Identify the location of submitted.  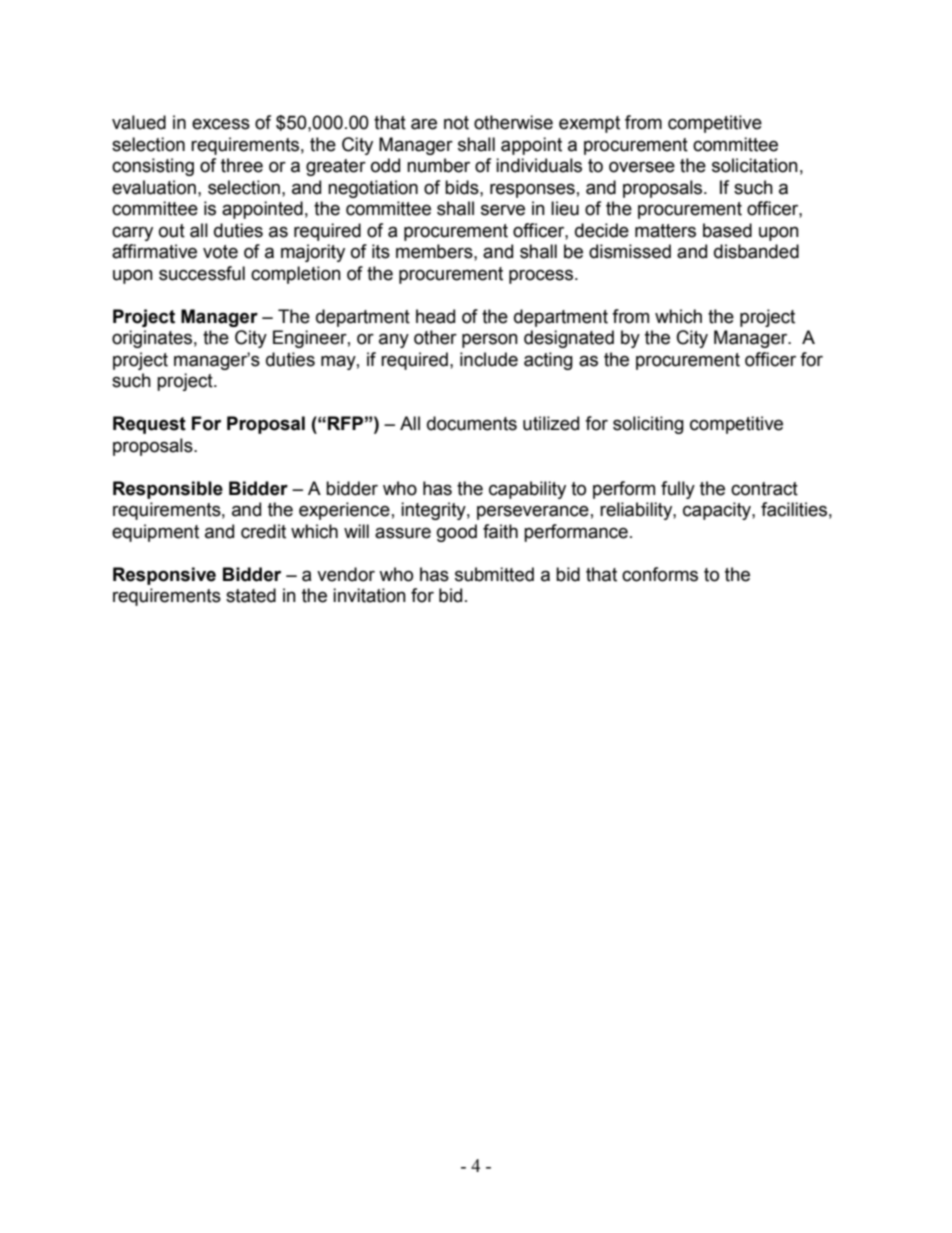
(494, 574).
